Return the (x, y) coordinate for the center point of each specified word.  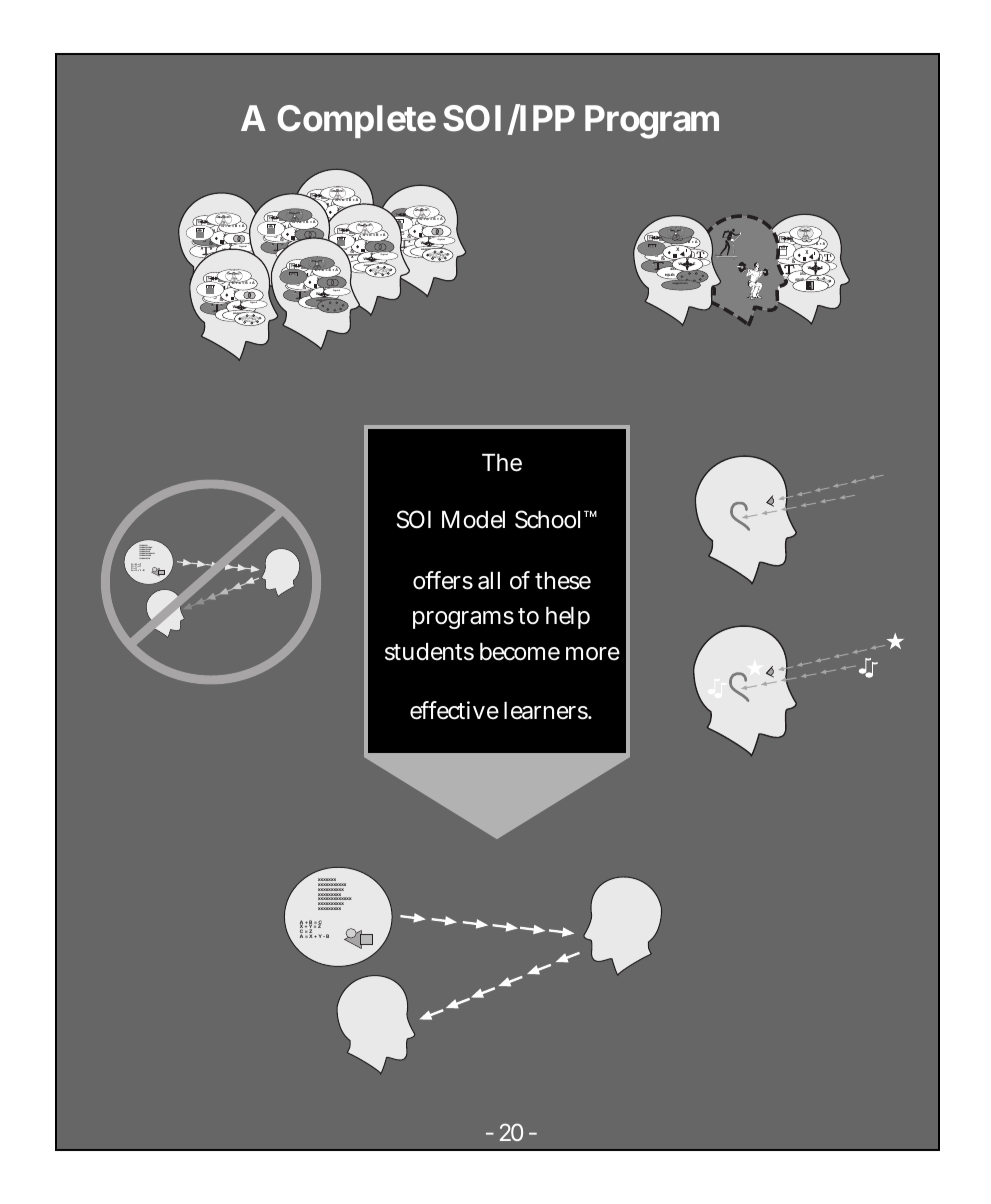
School (550, 519)
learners (547, 711)
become (520, 652)
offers (443, 580)
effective (454, 710)
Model (473, 520)
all (489, 581)
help (568, 618)
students (429, 652)
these (563, 581)
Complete (356, 121)
